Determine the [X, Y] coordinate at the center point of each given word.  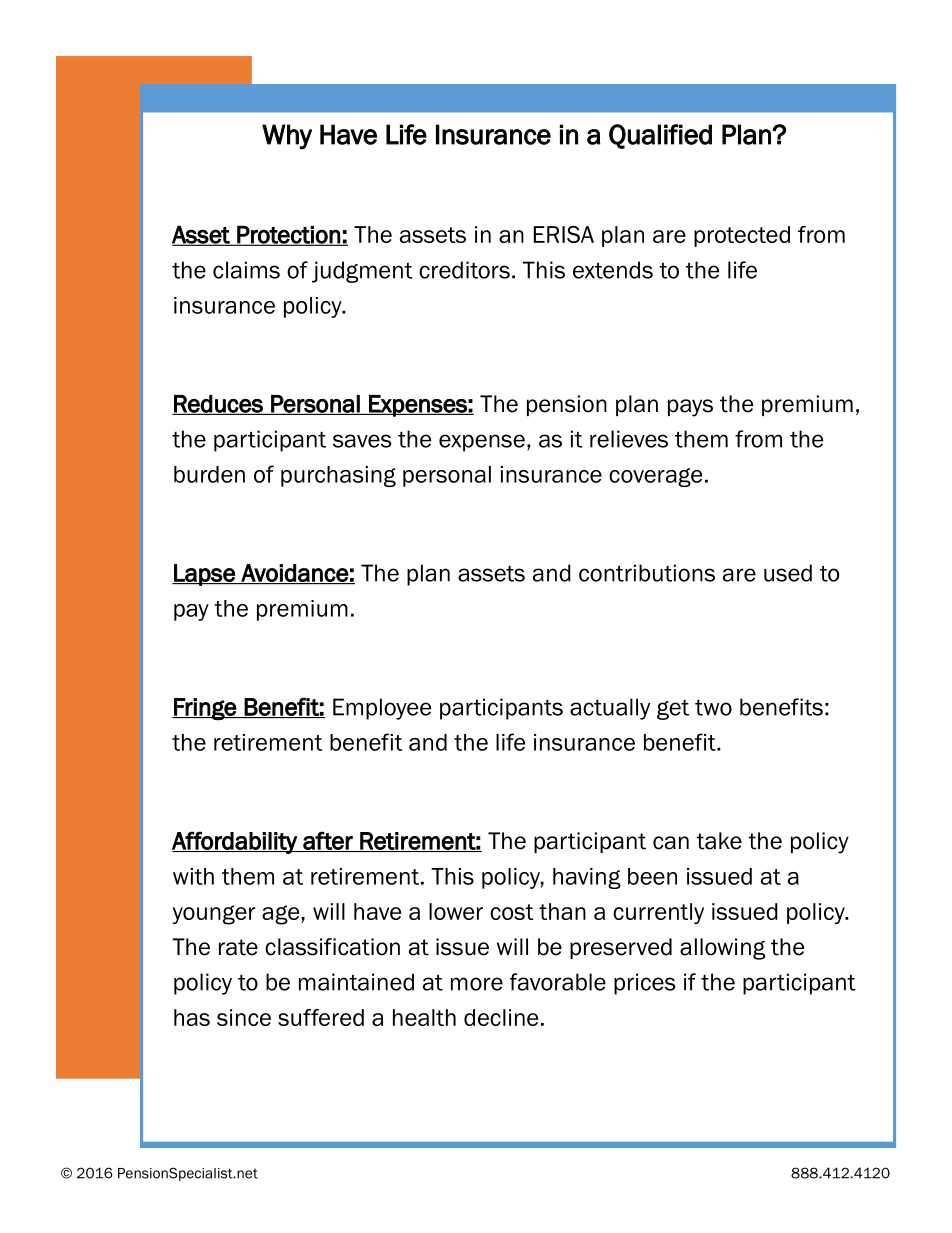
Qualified [660, 136]
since [244, 1017]
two [713, 708]
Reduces [218, 405]
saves [362, 441]
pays [690, 408]
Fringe [205, 709]
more [477, 984]
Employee [382, 709]
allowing [722, 949]
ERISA [564, 234]
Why [287, 137]
